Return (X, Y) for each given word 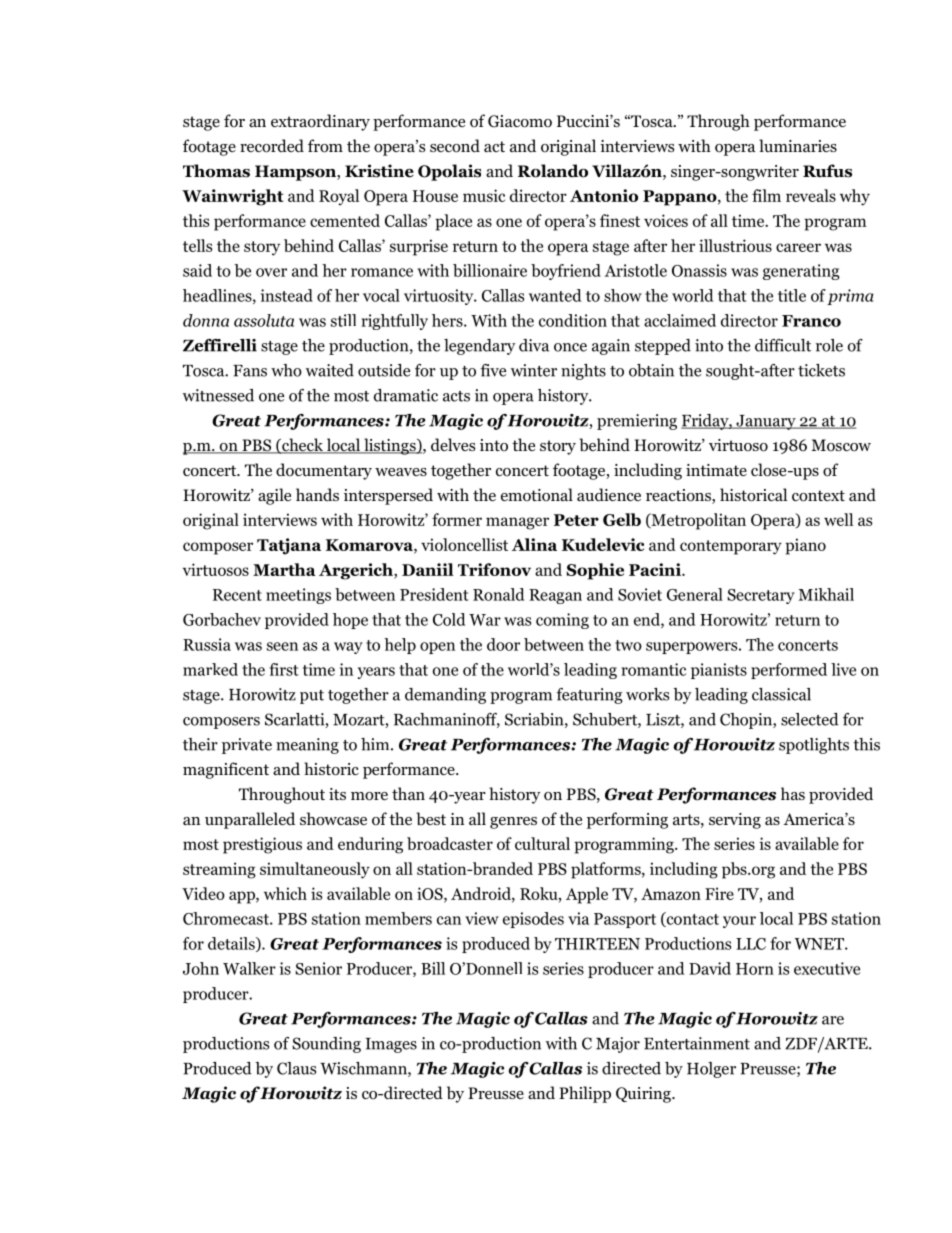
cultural (542, 843)
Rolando (553, 171)
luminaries (798, 145)
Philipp (585, 1094)
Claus (296, 1068)
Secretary (761, 596)
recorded (272, 146)
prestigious (262, 845)
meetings (298, 596)
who (286, 370)
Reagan (555, 596)
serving (735, 821)
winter (534, 370)
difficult (783, 345)
